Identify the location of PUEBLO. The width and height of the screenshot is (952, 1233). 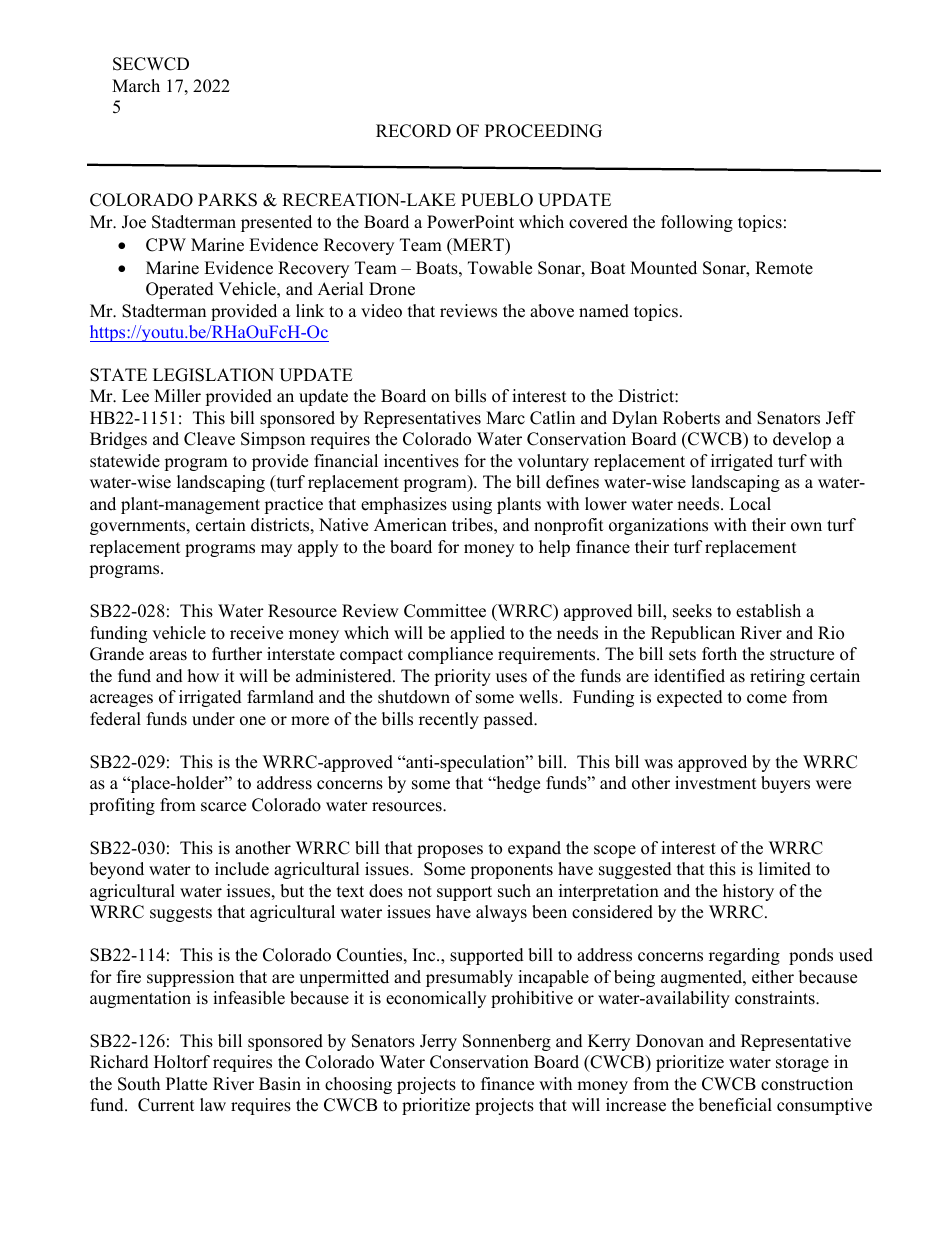
(497, 200).
